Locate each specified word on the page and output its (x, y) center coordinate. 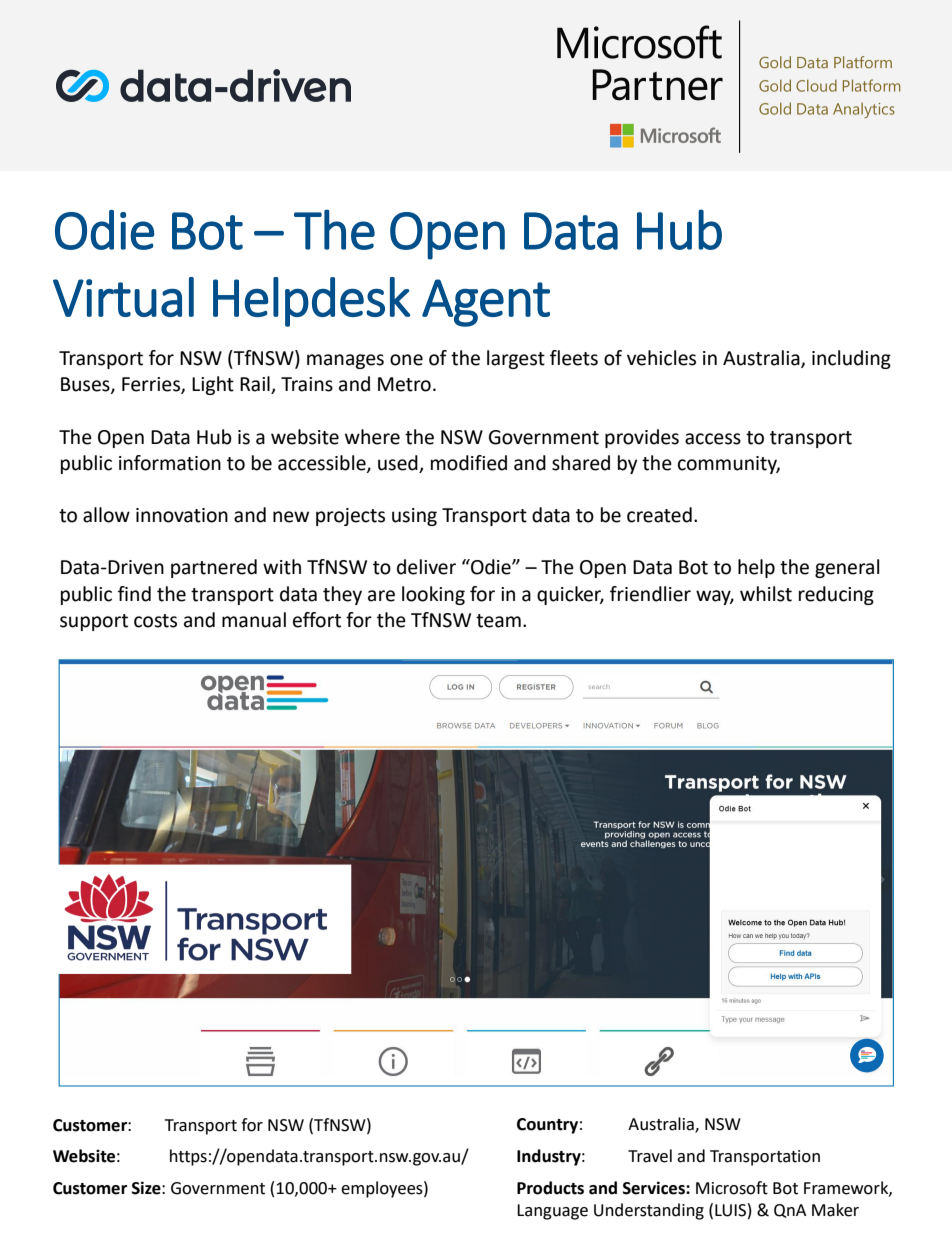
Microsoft (732, 1188)
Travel (650, 1156)
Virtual (123, 297)
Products (550, 1188)
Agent (486, 303)
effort (317, 620)
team (498, 621)
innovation (182, 515)
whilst (766, 594)
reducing (836, 595)
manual (254, 620)
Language (552, 1212)
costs (155, 621)
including (851, 359)
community (729, 465)
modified (469, 463)
